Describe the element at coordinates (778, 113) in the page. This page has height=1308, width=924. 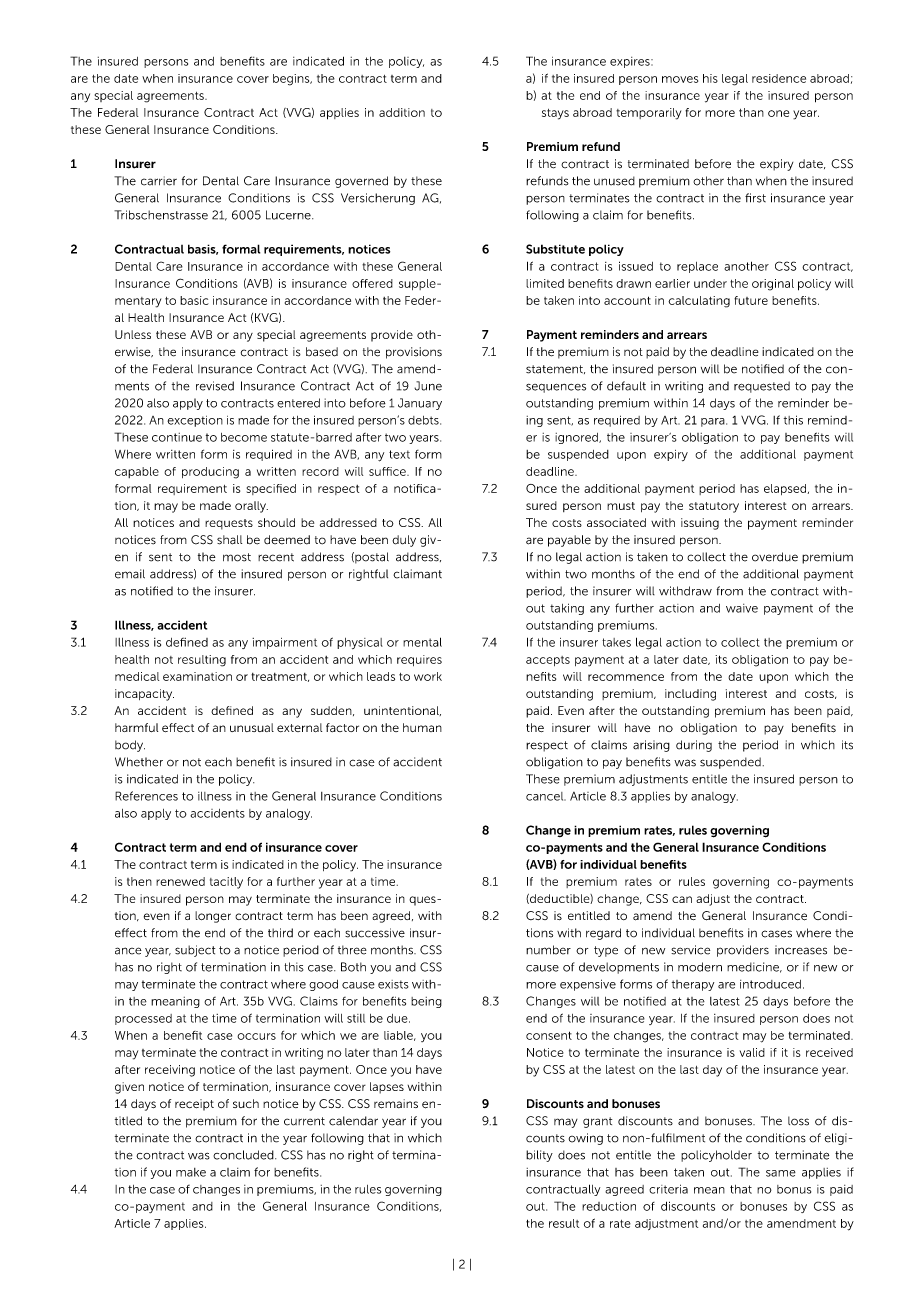
I see `one` at that location.
